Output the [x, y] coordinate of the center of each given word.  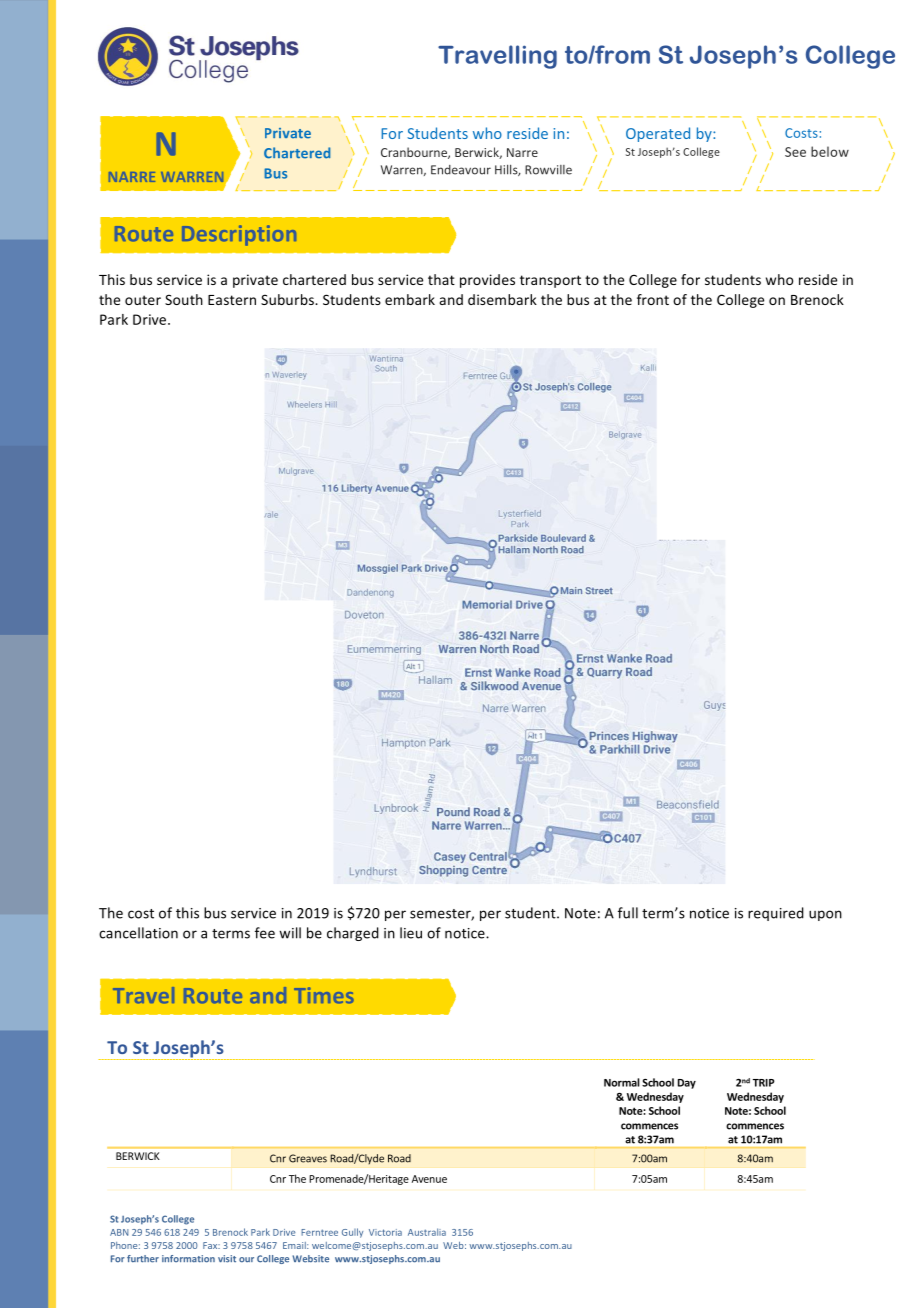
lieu [411, 933]
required [776, 914]
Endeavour [461, 170]
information [188, 1259]
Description [239, 235]
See [795, 152]
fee [265, 933]
